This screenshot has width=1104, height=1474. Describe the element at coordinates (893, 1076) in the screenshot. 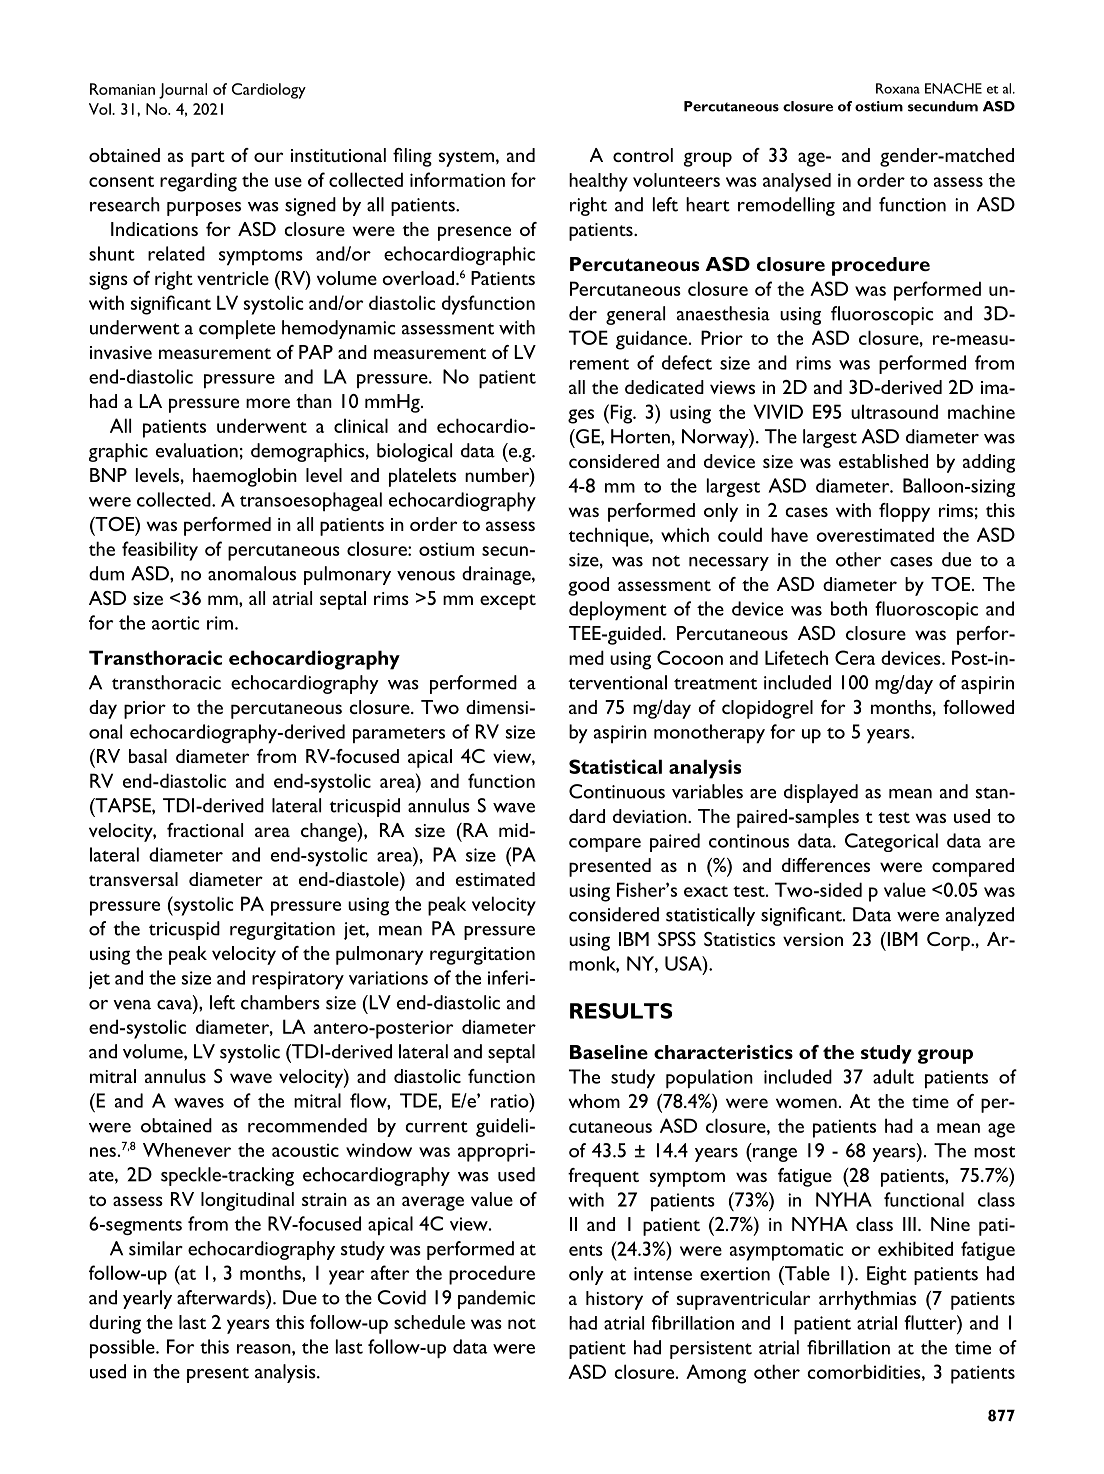

I see `adult` at that location.
